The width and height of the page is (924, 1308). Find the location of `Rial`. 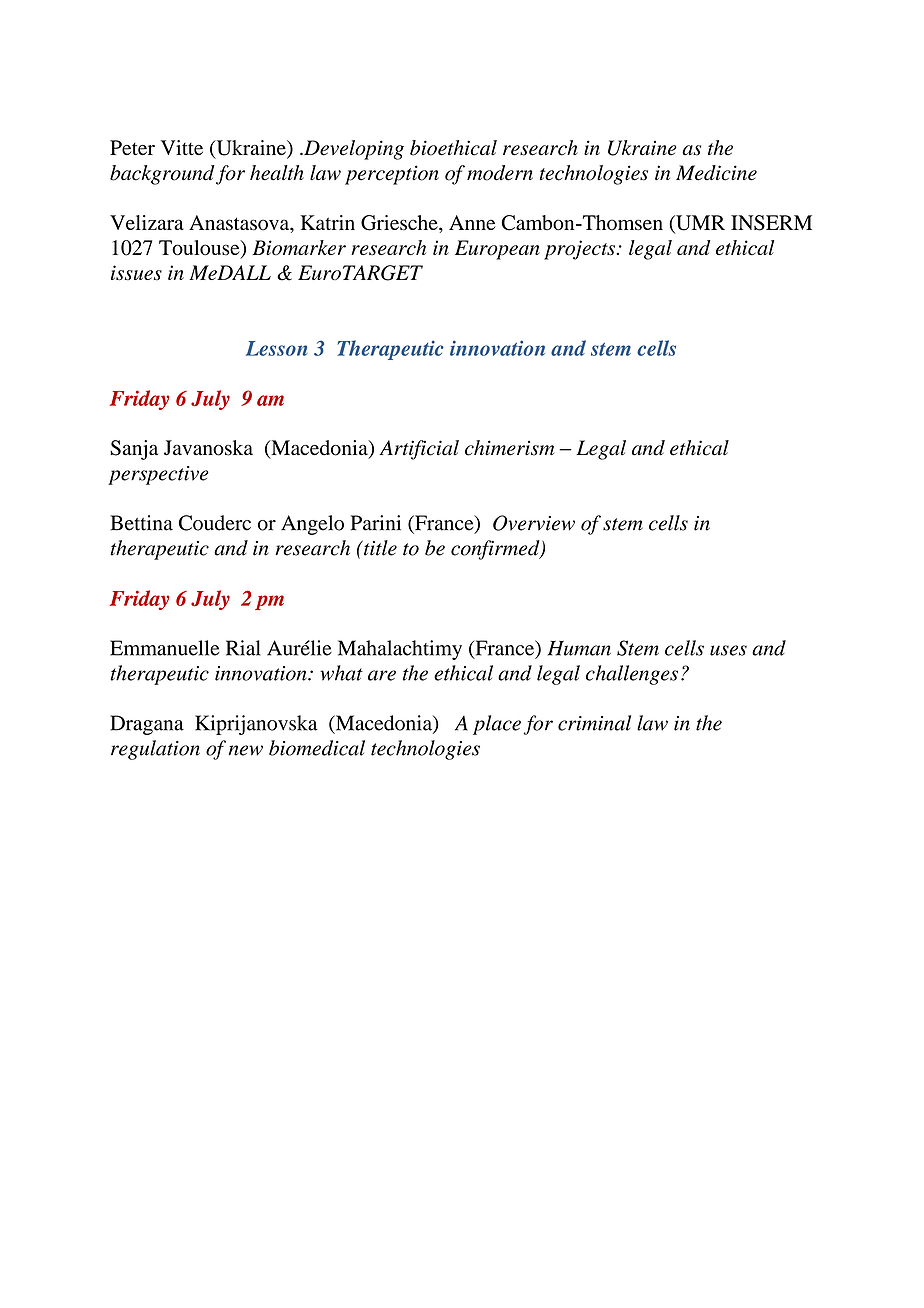

Rial is located at coordinates (243, 648).
